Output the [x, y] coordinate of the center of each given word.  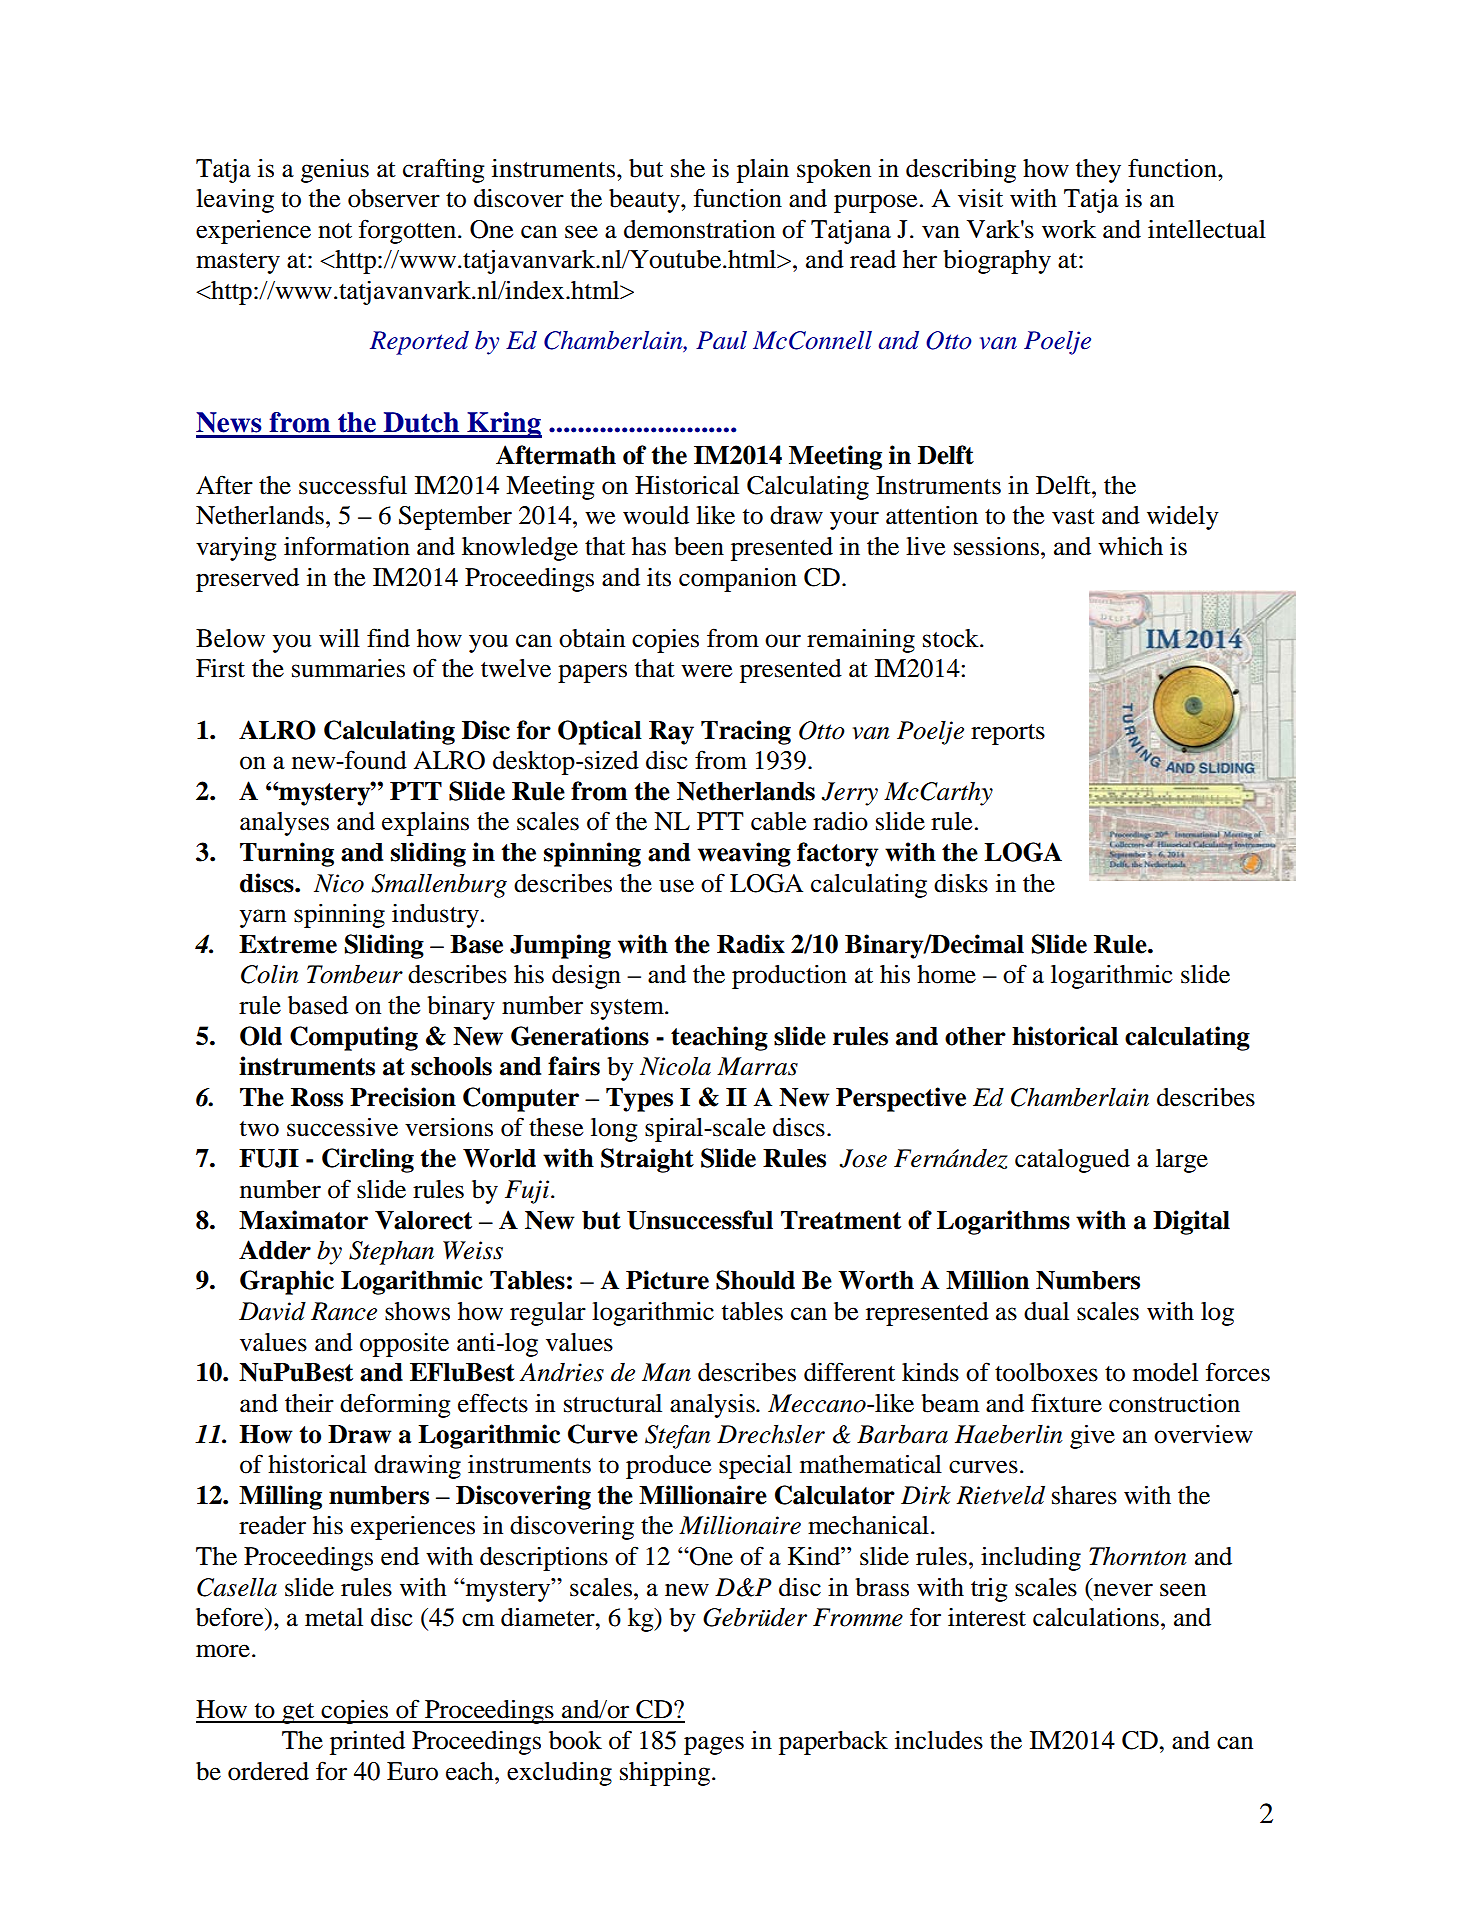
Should [755, 1280]
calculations [1096, 1617]
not [335, 231]
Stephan [391, 1253]
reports [1008, 734]
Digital [1191, 1222]
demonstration [699, 229]
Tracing [746, 732]
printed [367, 1743]
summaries [348, 668]
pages [714, 1745]
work [1069, 229]
